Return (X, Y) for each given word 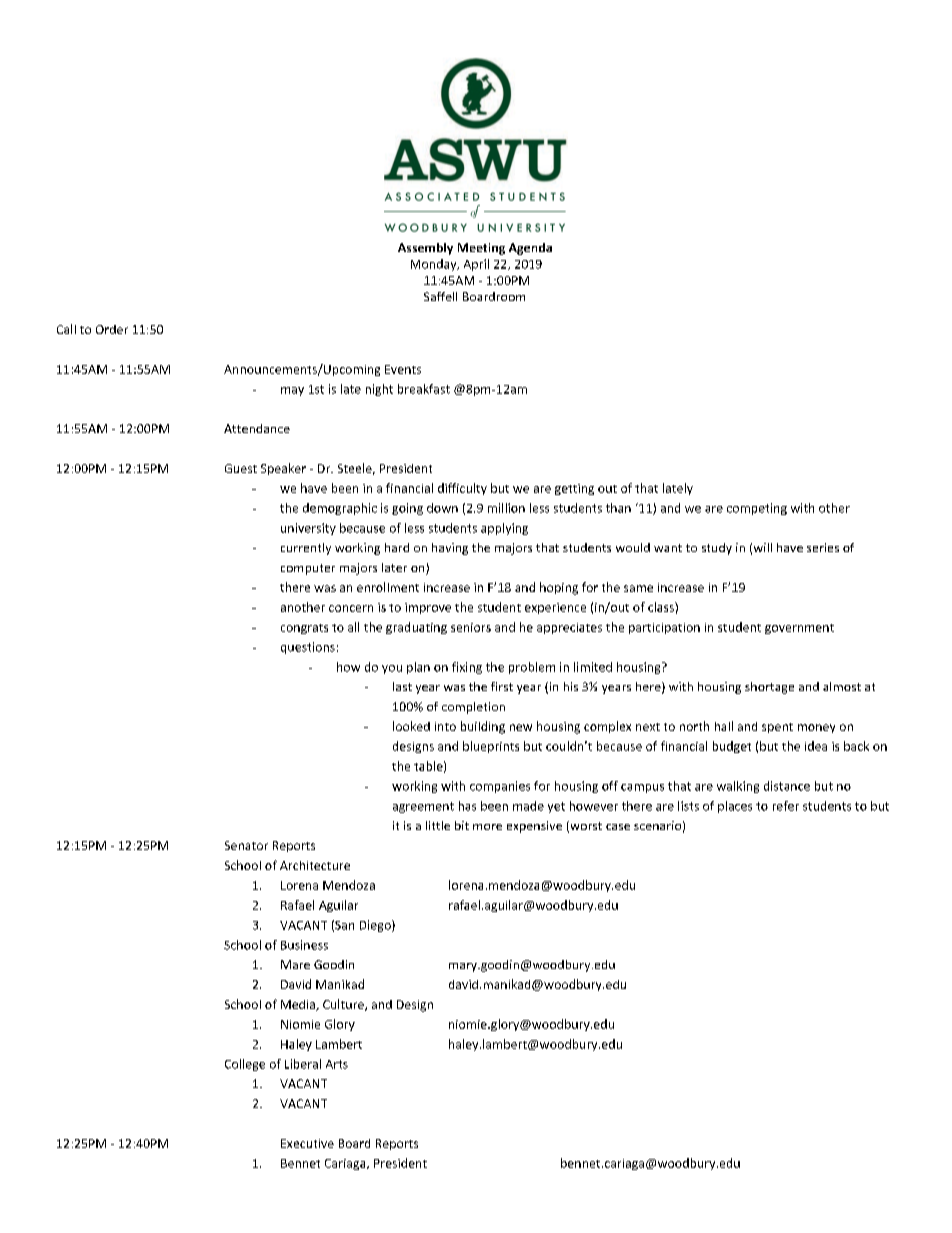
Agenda (530, 249)
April (476, 265)
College (245, 1065)
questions (308, 648)
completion (473, 708)
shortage (769, 688)
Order (112, 329)
